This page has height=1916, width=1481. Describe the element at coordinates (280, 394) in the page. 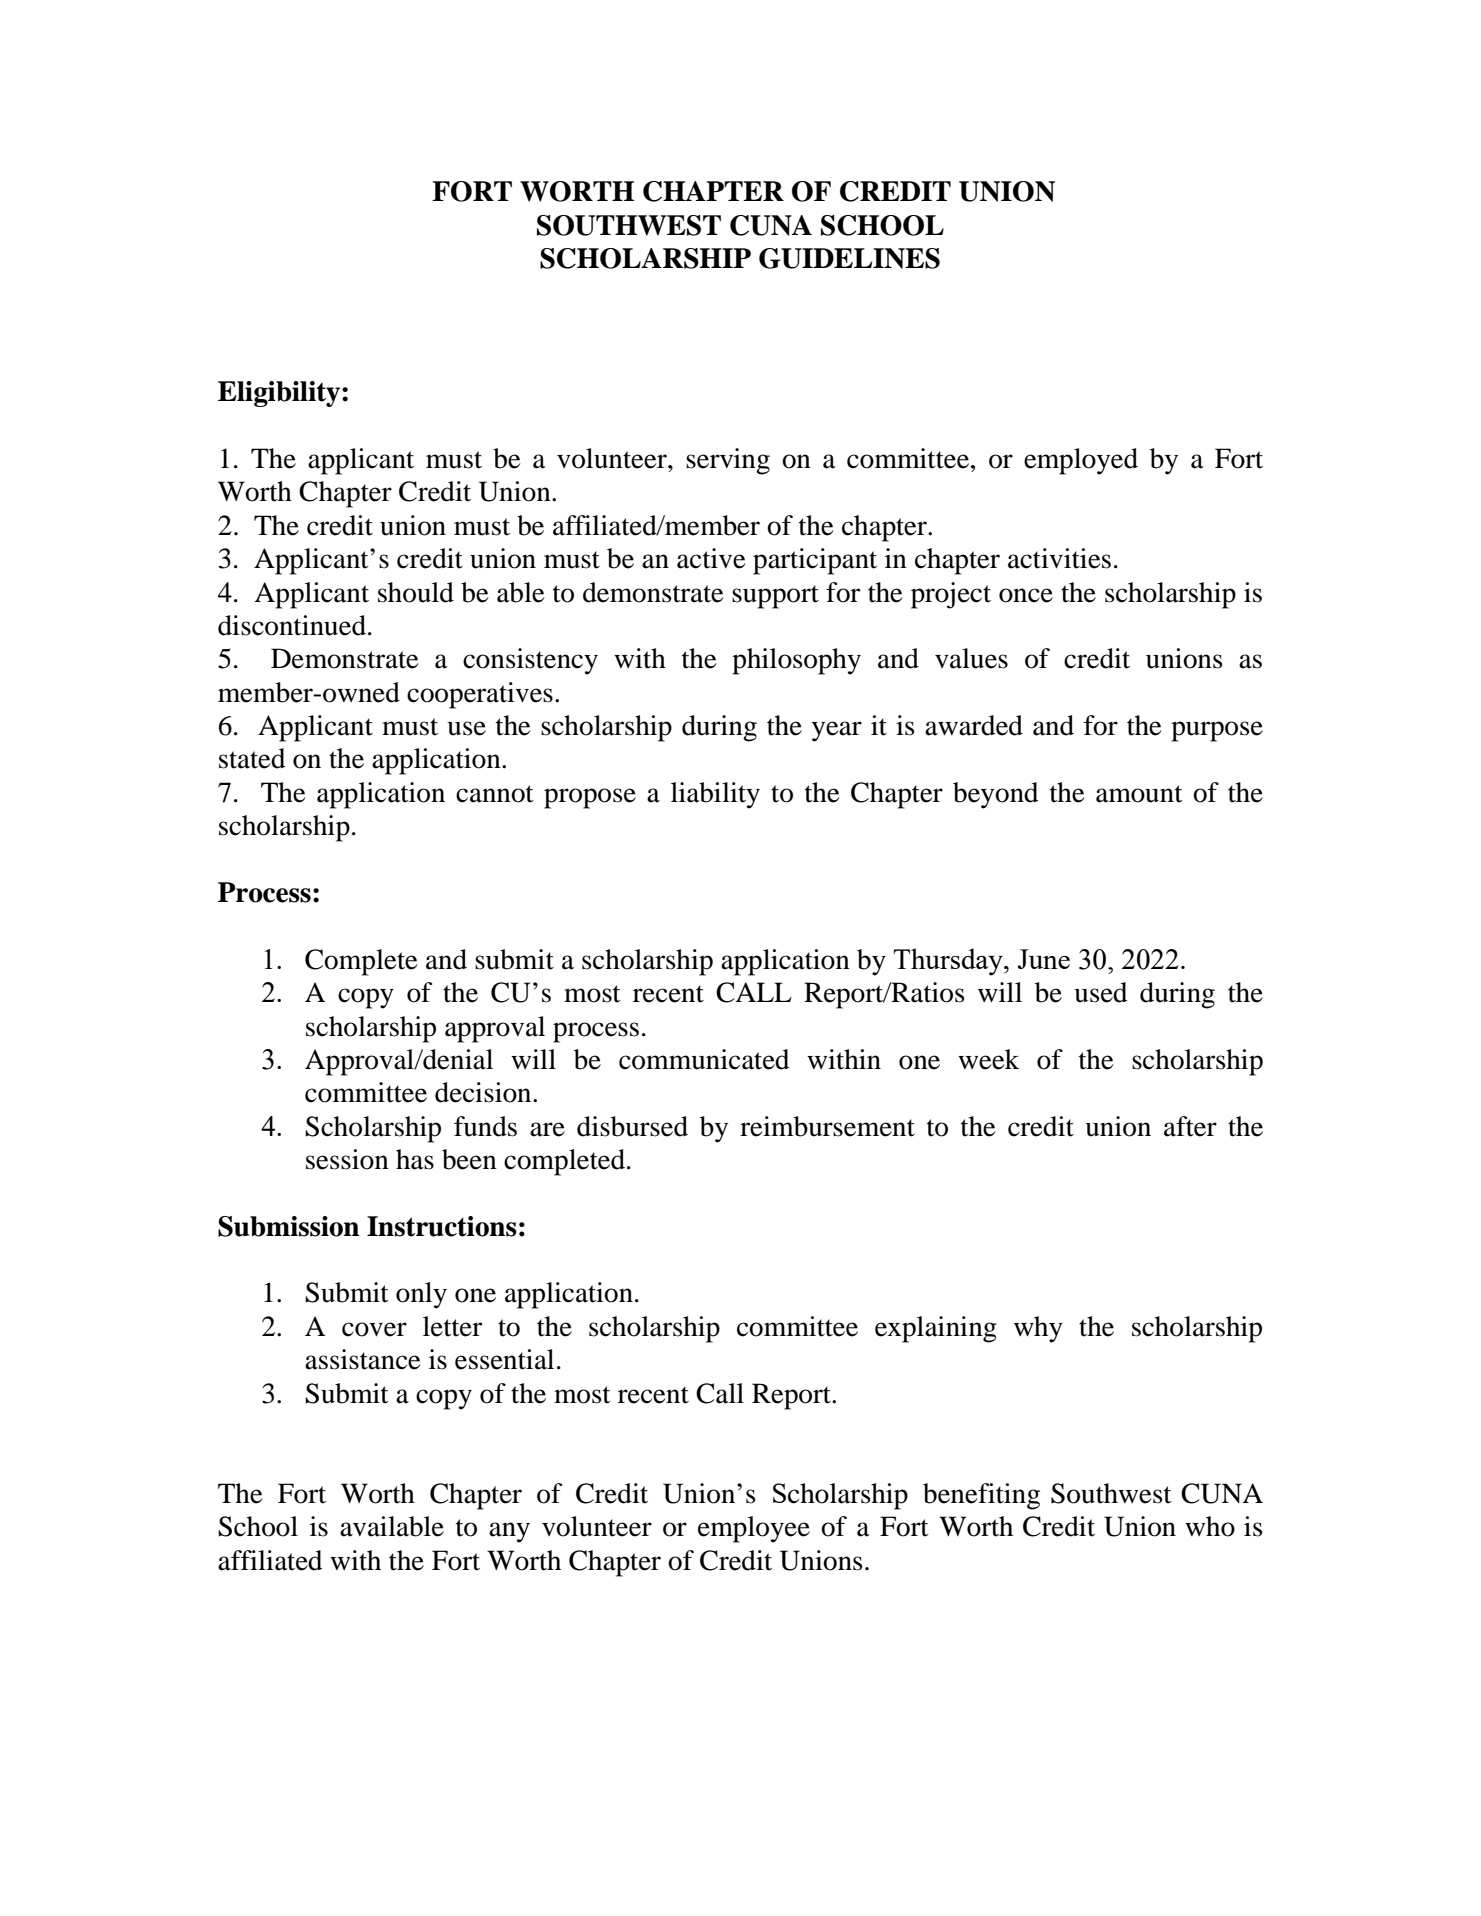

I see `Eligibility` at that location.
